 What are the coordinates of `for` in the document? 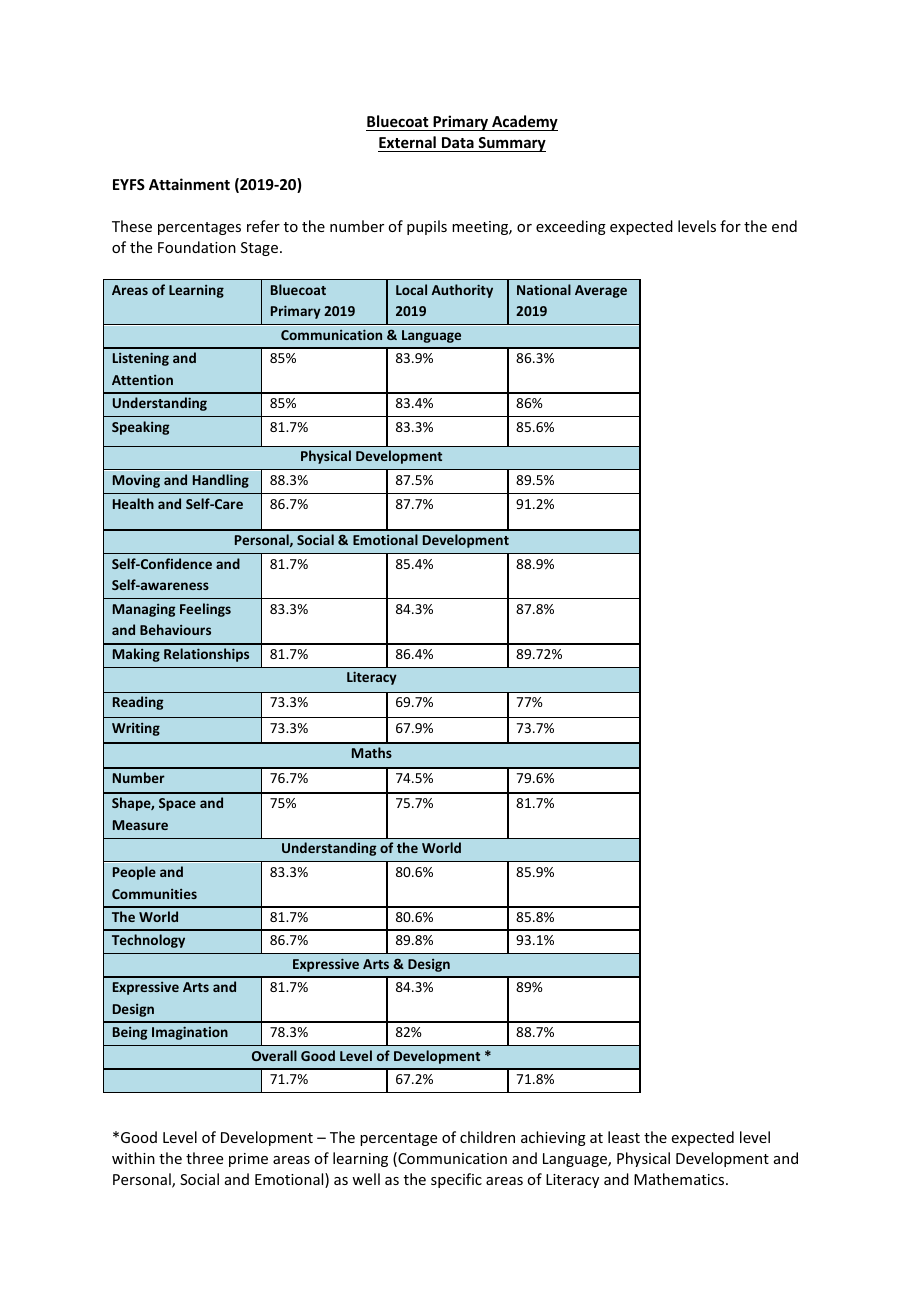 It's located at (730, 226).
